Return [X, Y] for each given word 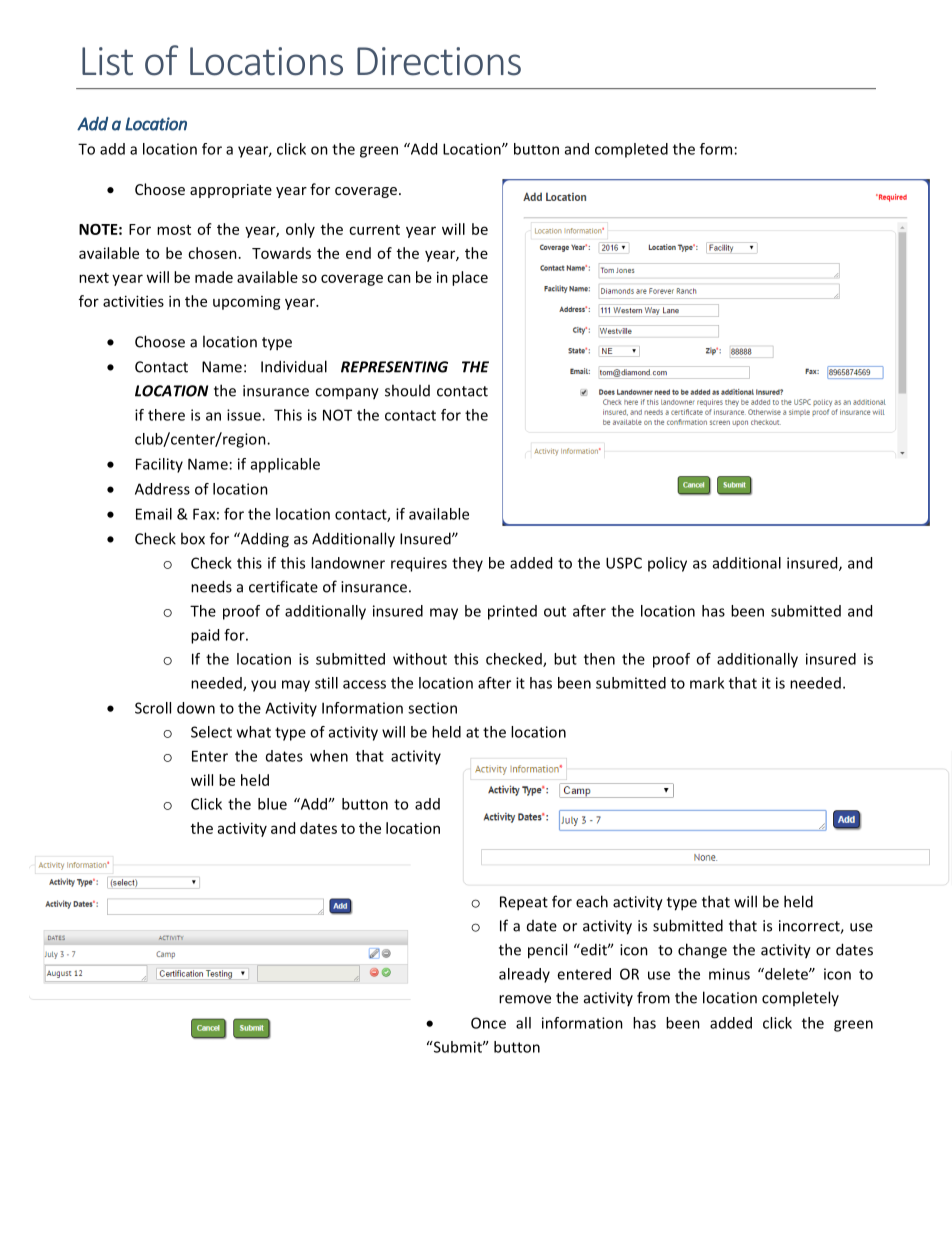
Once [488, 1023]
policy [667, 564]
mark [707, 683]
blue [272, 804]
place [470, 278]
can [399, 278]
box [193, 538]
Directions [439, 61]
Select [211, 732]
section [432, 708]
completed [631, 150]
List [107, 61]
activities [133, 301]
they [467, 564]
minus [729, 974]
